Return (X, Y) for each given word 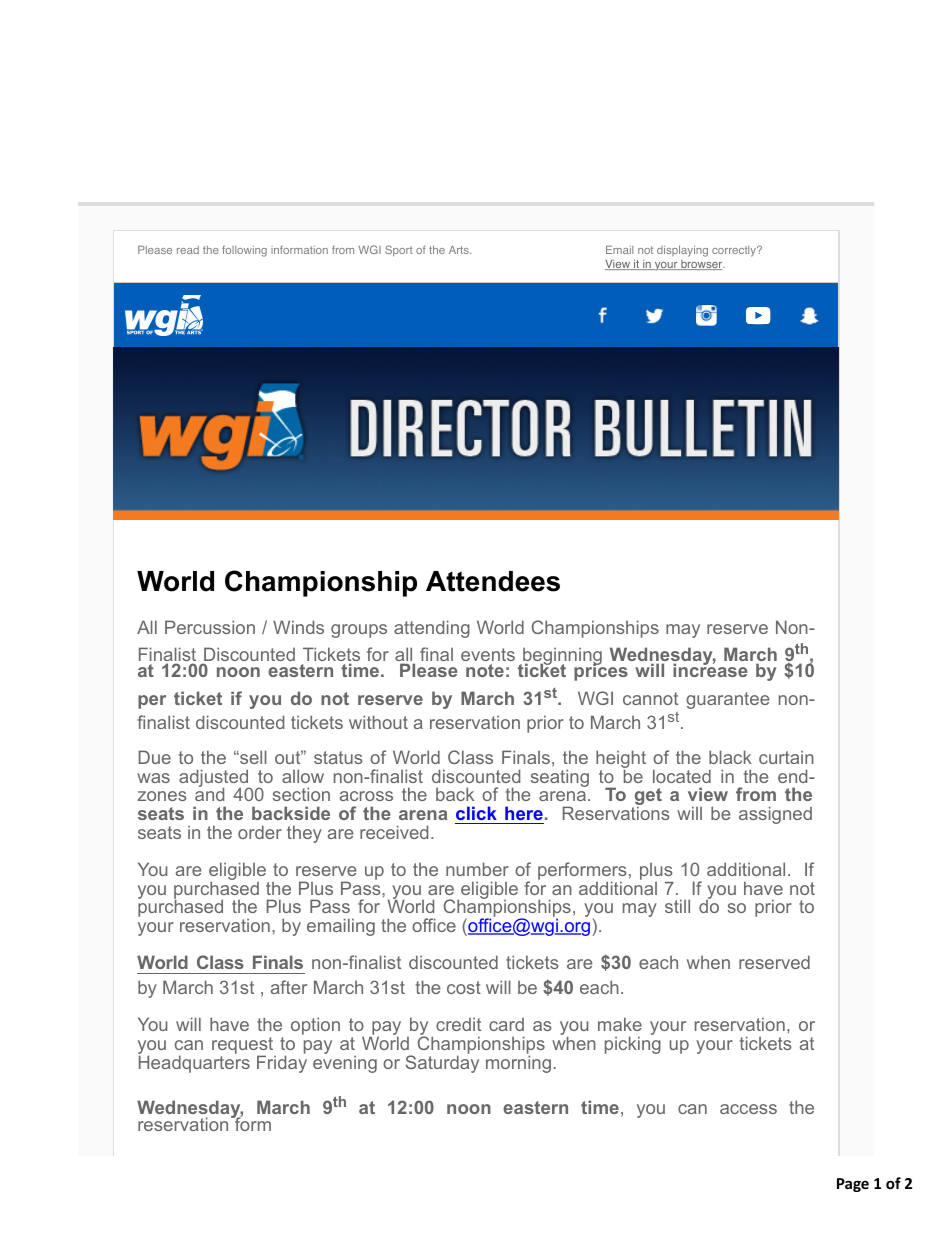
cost (464, 987)
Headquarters (194, 1063)
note (485, 670)
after (289, 987)
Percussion (210, 627)
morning (518, 1063)
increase (710, 669)
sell (252, 757)
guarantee (727, 700)
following (244, 251)
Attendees (493, 581)
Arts (460, 250)
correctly (735, 251)
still (677, 906)
